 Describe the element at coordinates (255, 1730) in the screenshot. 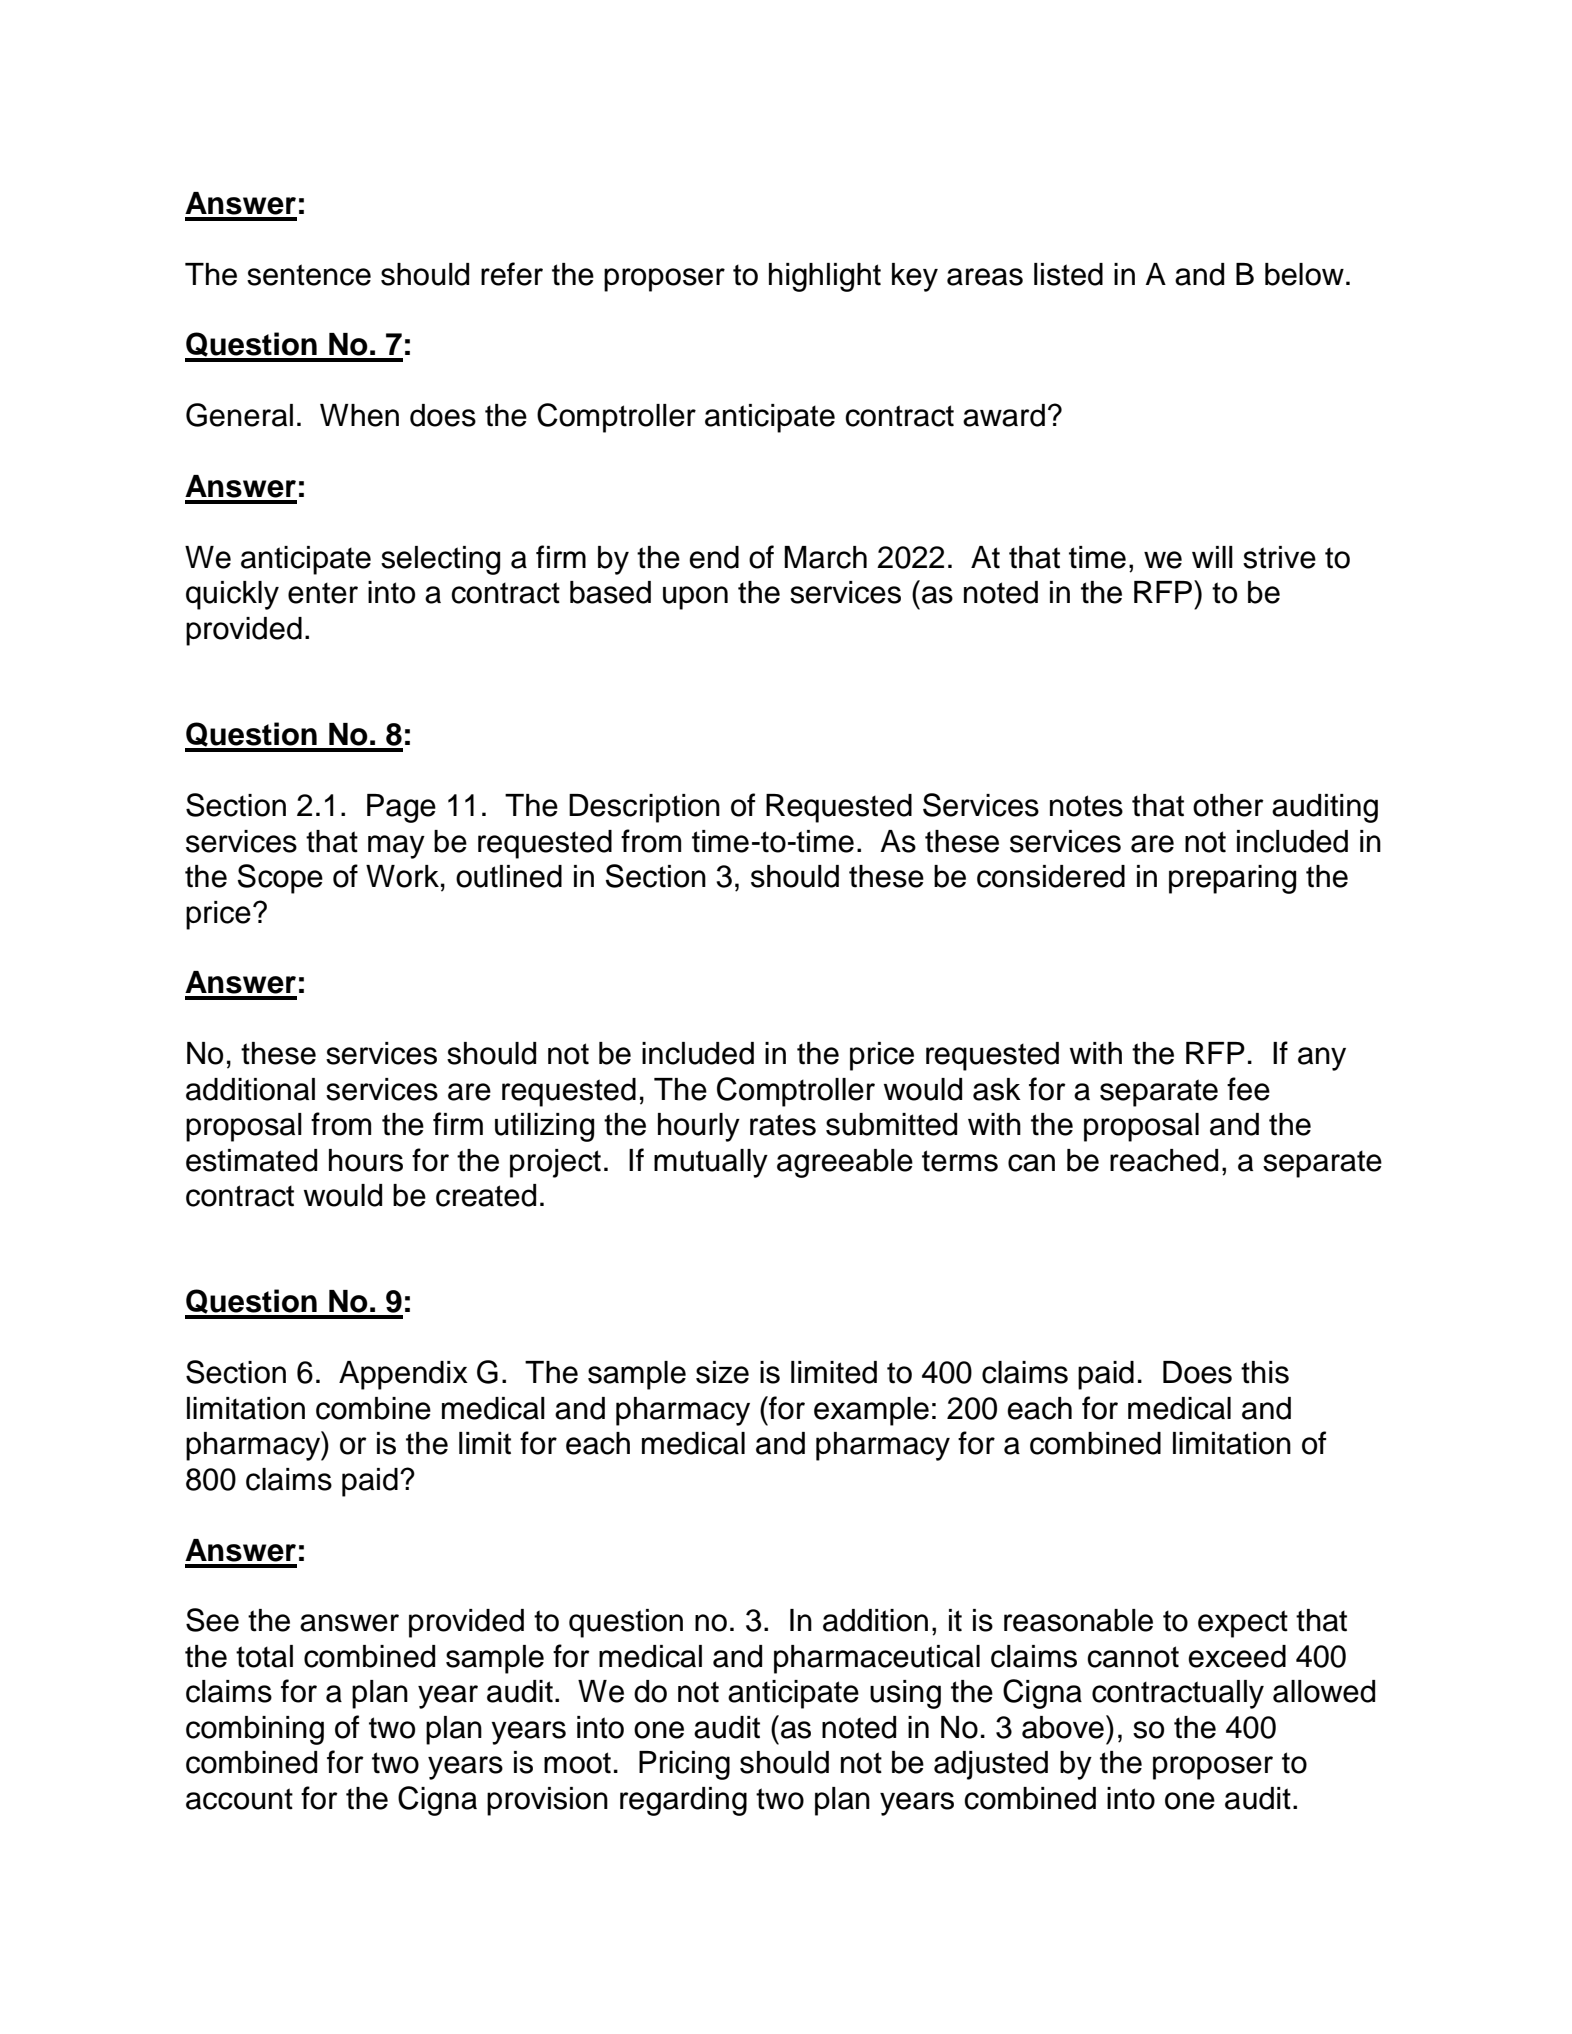

I see `combining` at that location.
